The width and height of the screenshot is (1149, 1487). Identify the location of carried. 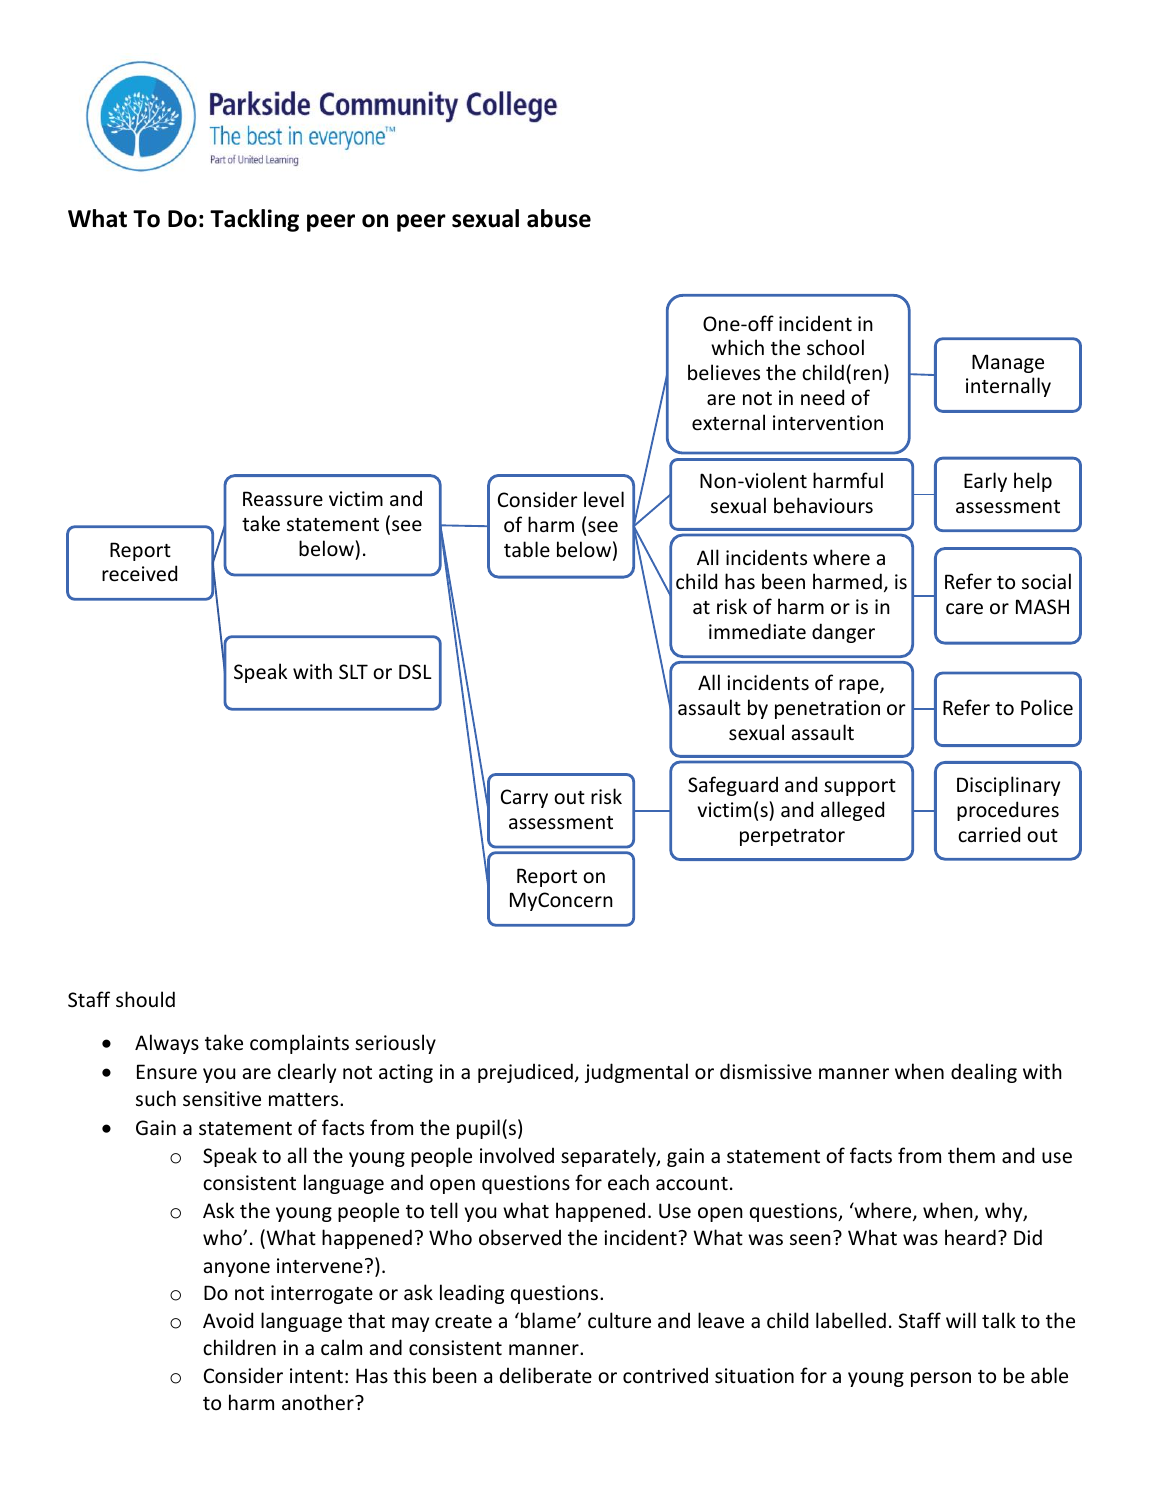
(989, 834).
